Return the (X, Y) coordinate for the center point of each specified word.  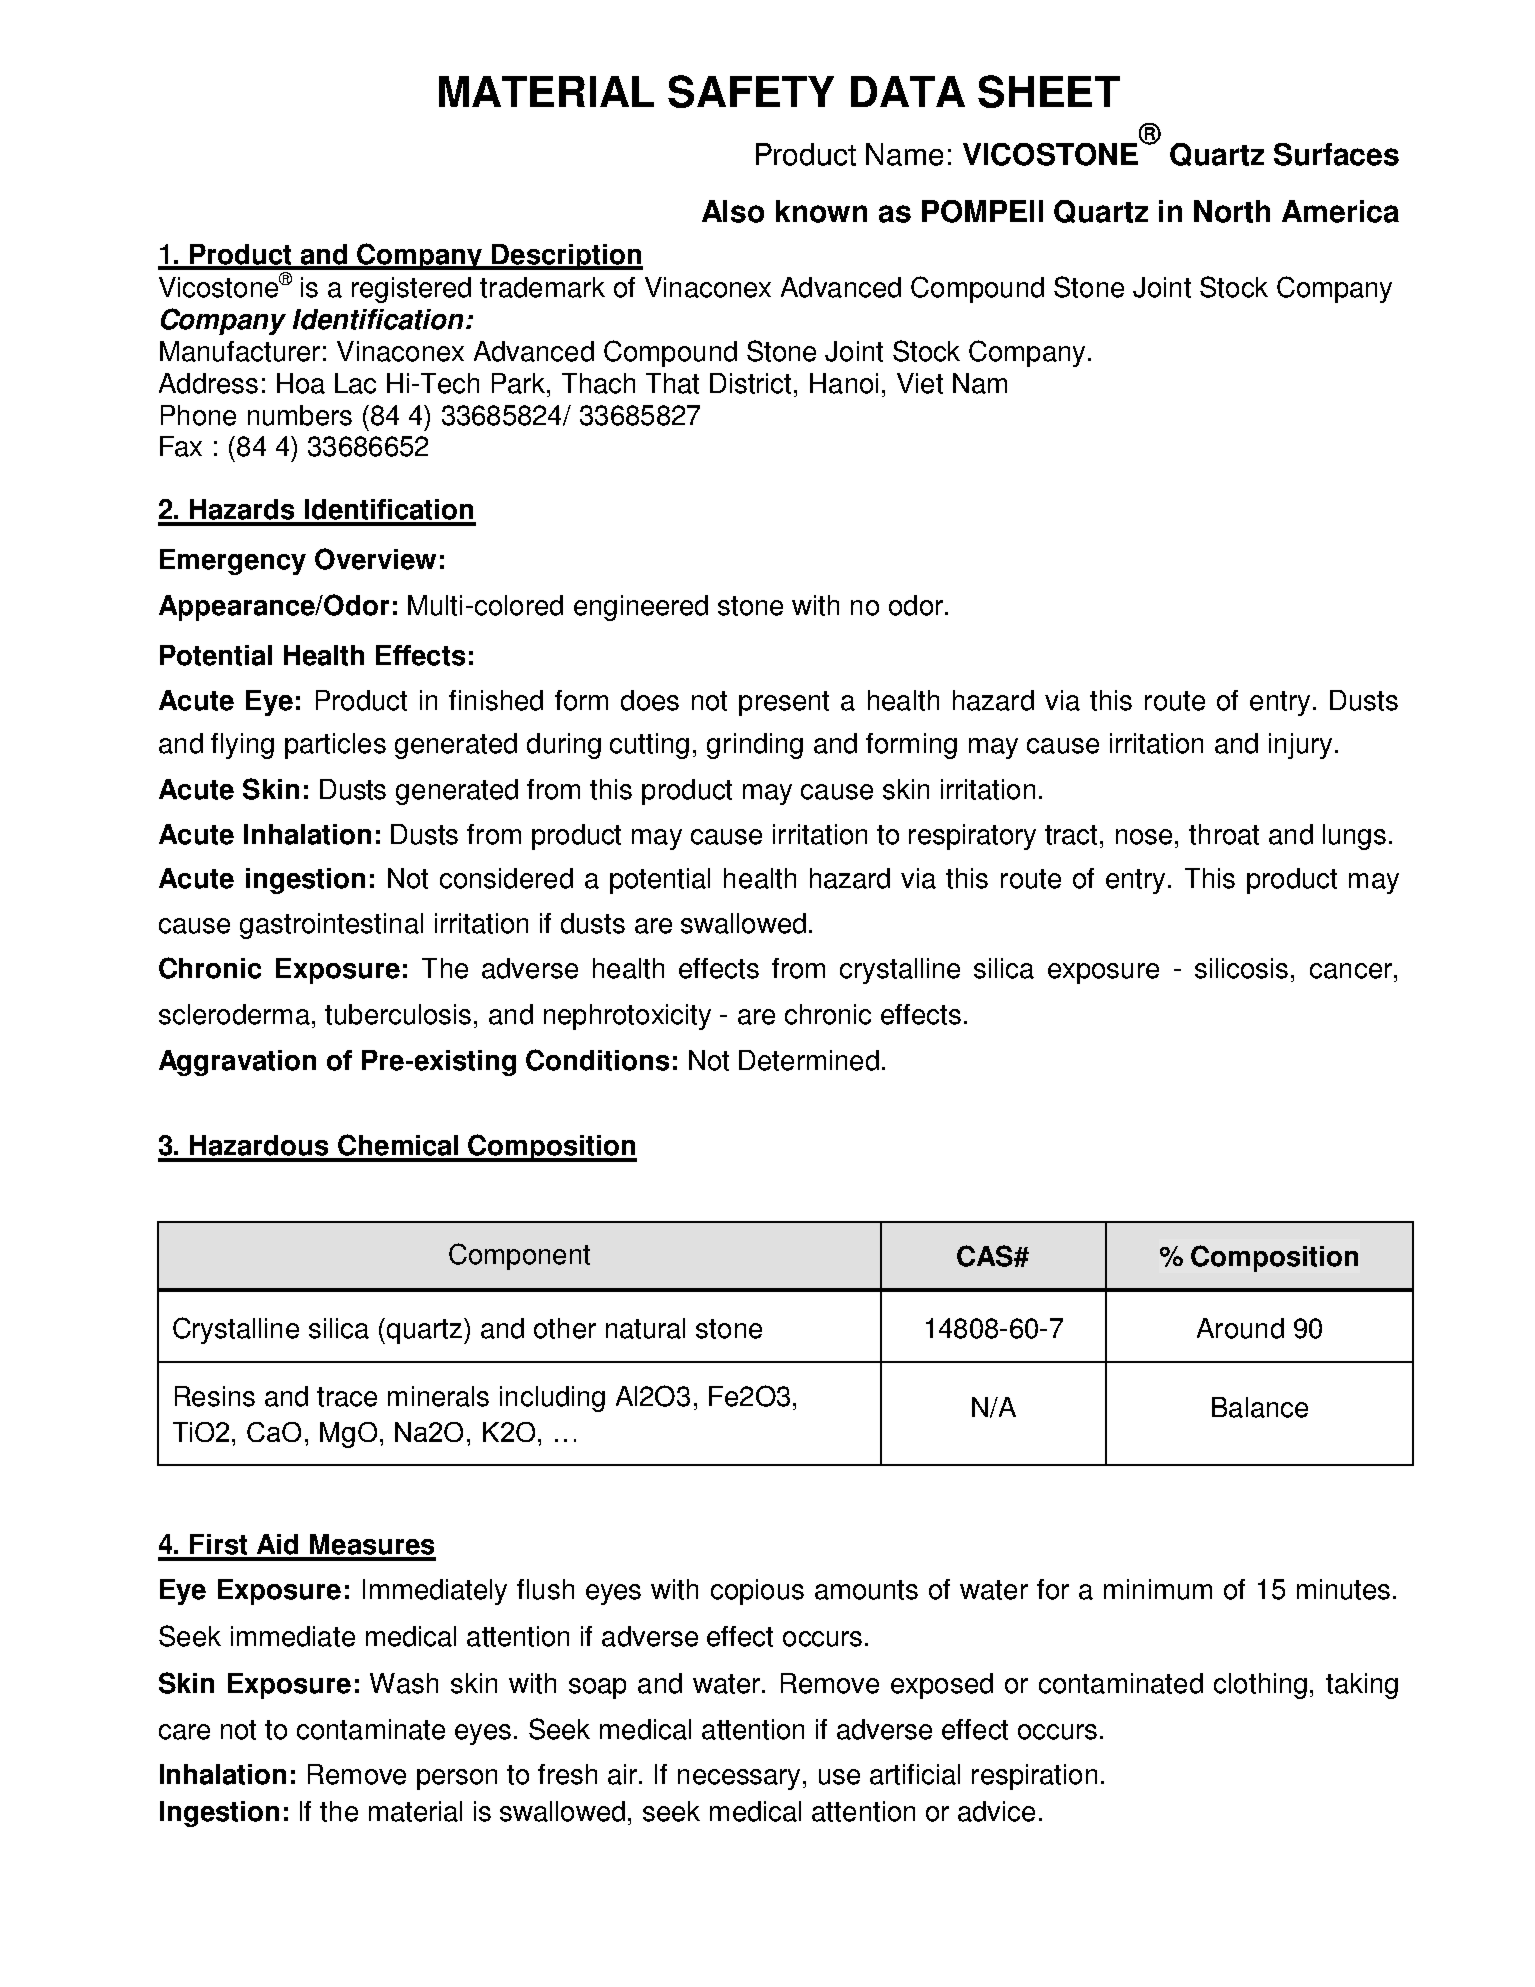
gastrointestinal (331, 926)
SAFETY (751, 91)
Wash (404, 1683)
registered (411, 290)
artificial (915, 1774)
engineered (641, 608)
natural (645, 1328)
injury (1300, 746)
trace (347, 1397)
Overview (375, 559)
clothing (1260, 1686)
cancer (1351, 971)
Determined (809, 1060)
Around (1240, 1328)
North (1232, 211)
